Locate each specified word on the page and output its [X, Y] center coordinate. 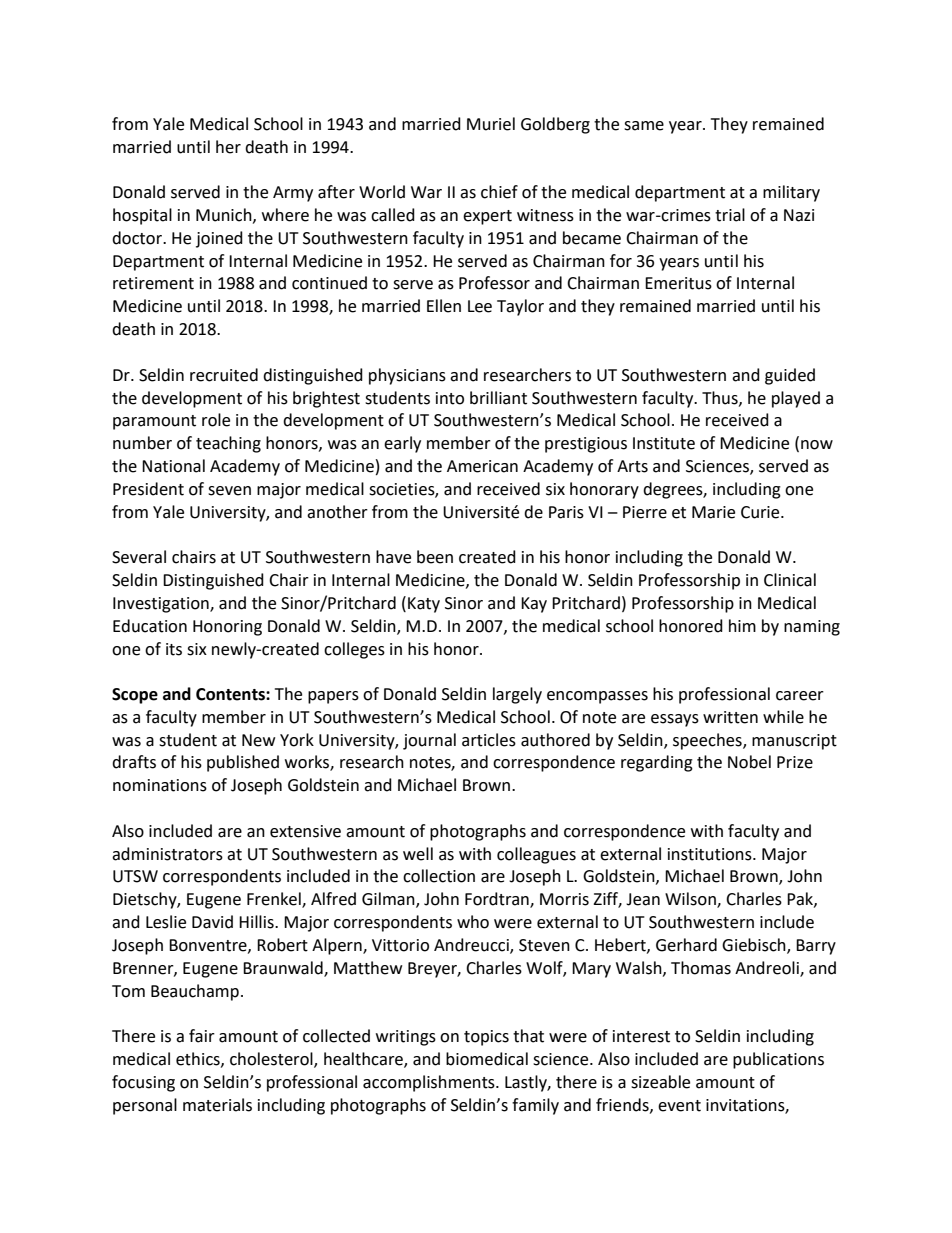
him [742, 625]
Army [293, 194]
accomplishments [430, 1083]
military [791, 193]
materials [217, 1105]
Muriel [491, 124]
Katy [424, 605]
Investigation [162, 605]
